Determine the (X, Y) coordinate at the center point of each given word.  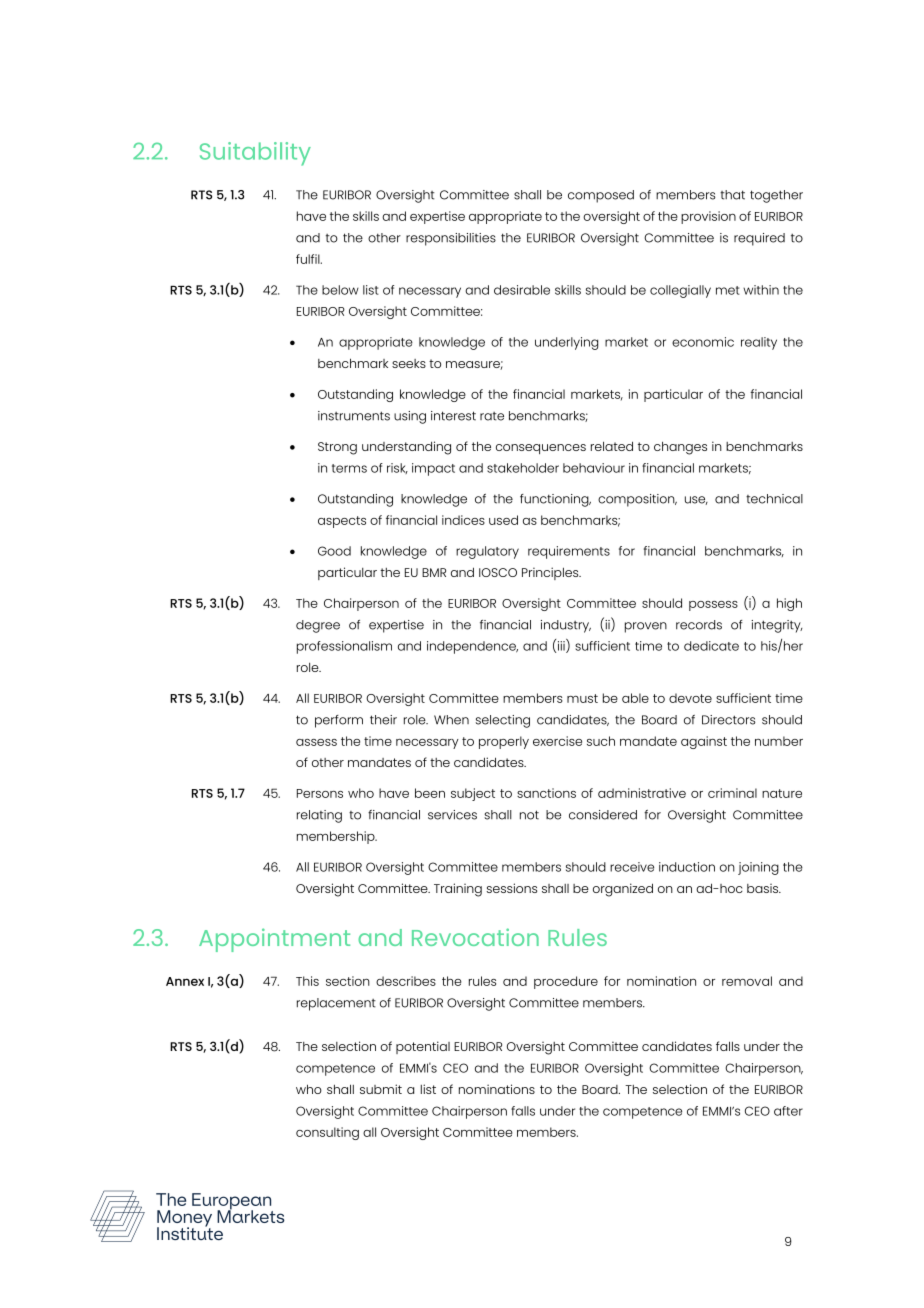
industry (566, 626)
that (732, 195)
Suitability (255, 154)
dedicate (711, 646)
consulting (327, 1133)
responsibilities (451, 239)
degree (318, 626)
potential (423, 1047)
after (788, 1111)
